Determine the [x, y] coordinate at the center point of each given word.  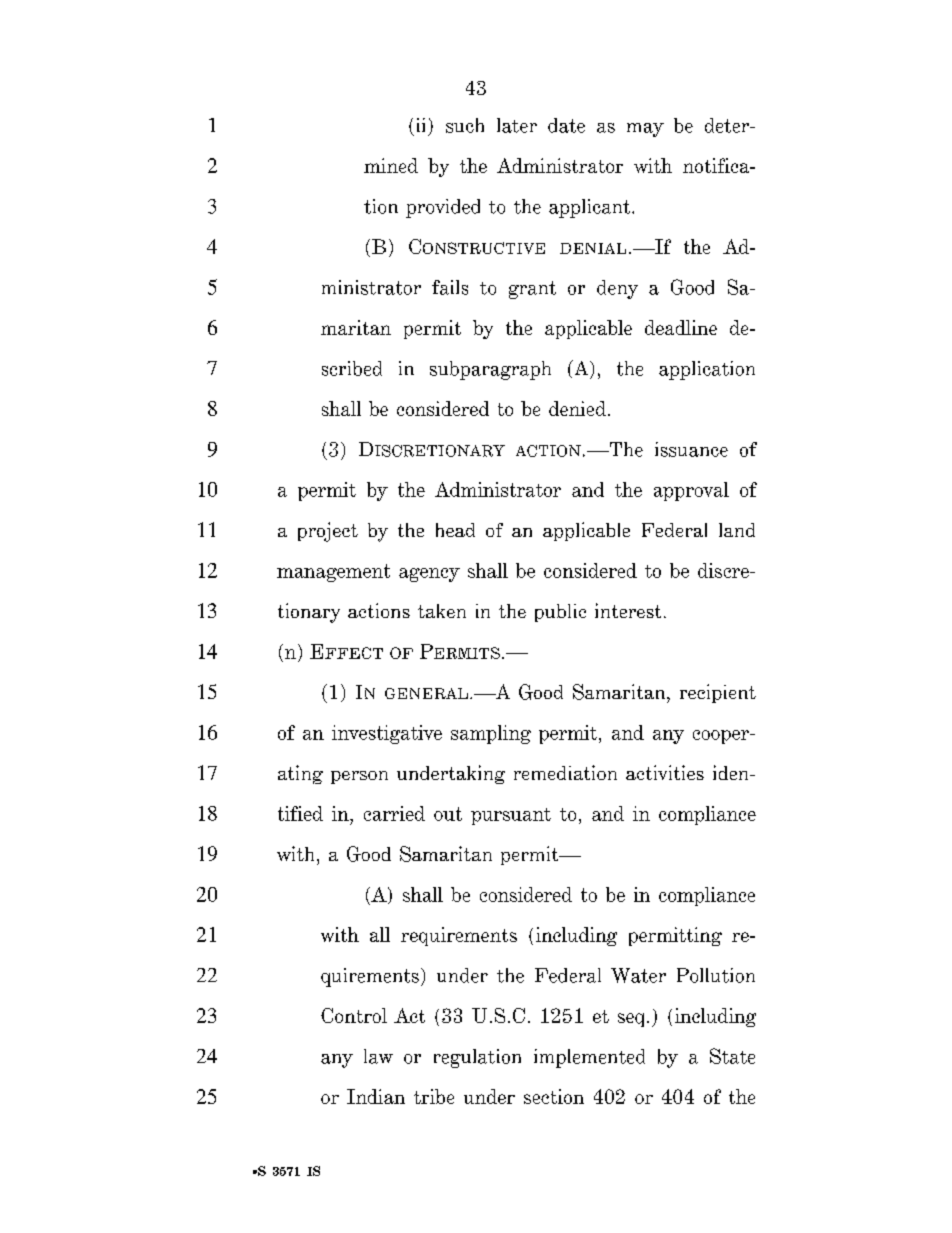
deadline [681, 327]
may [645, 130]
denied [577, 408]
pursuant [511, 816]
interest [628, 610]
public [560, 613]
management [333, 573]
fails [450, 287]
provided [443, 208]
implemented [589, 1058]
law [378, 1056]
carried [394, 813]
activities [665, 772]
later [517, 125]
